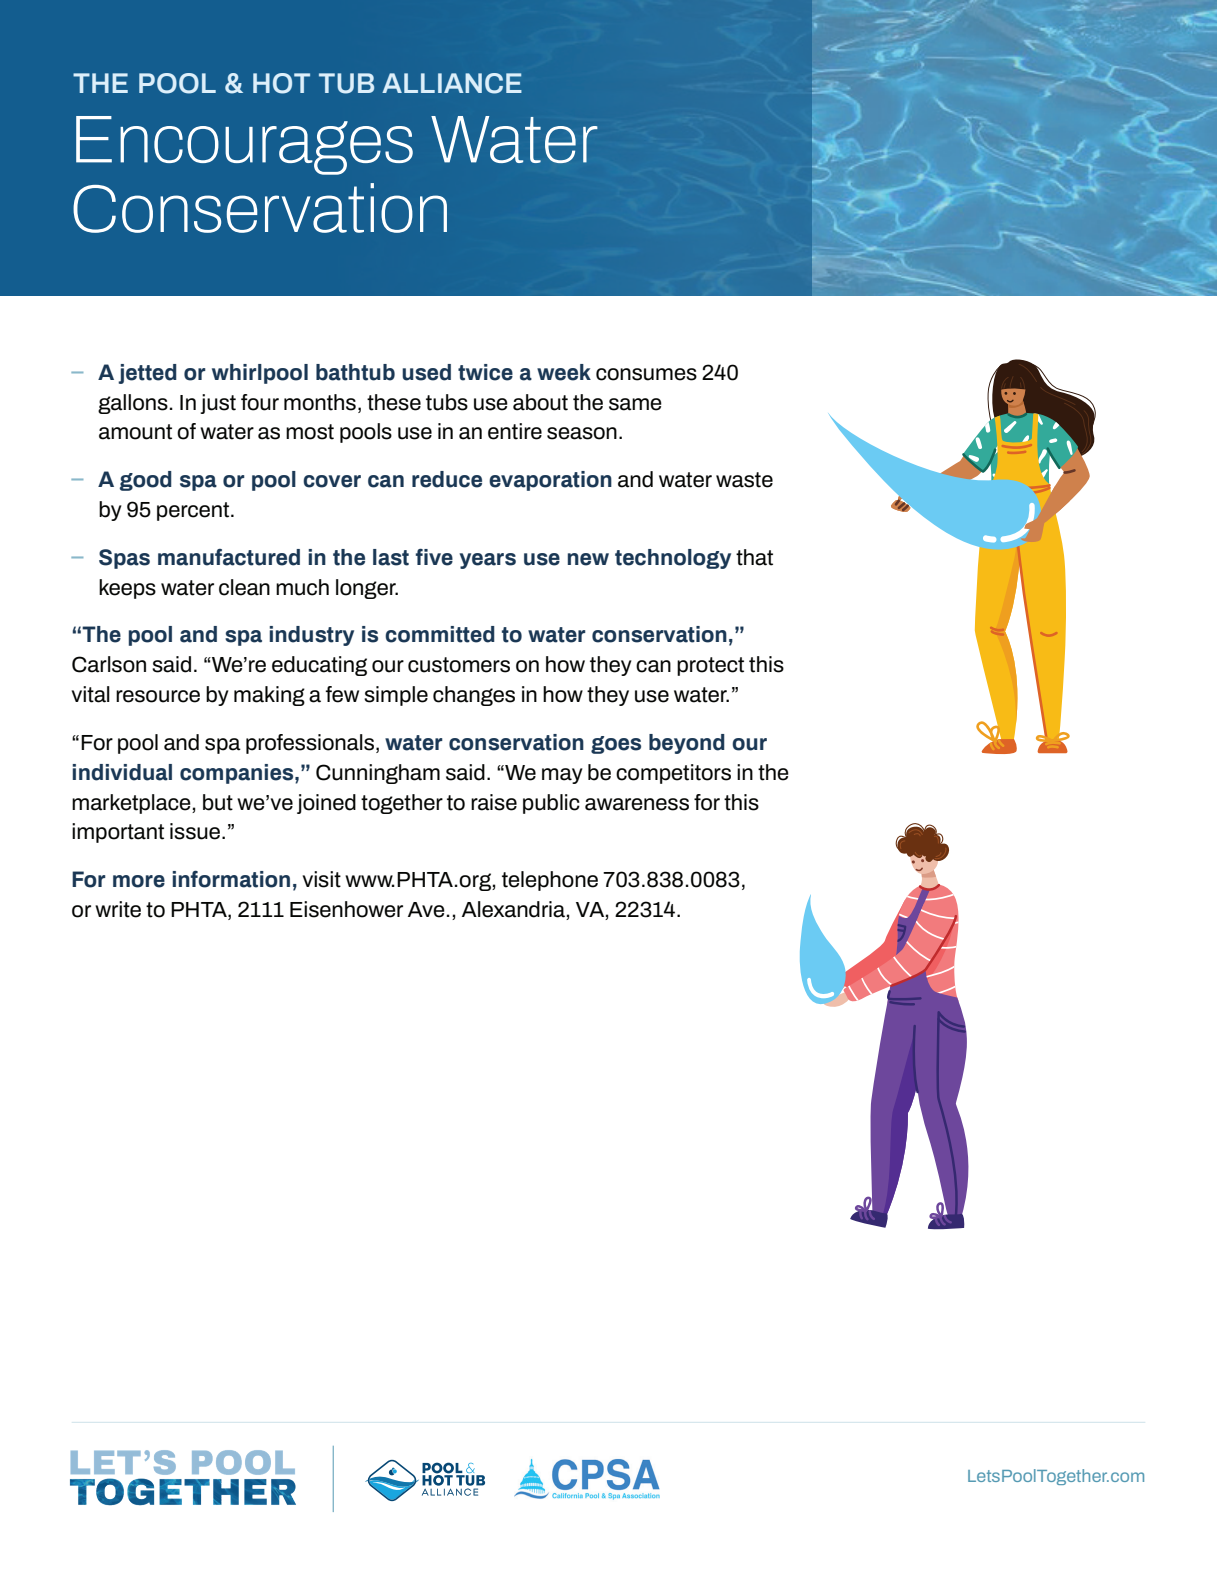  Describe the element at coordinates (646, 374) in the image. I see `consumes` at that location.
